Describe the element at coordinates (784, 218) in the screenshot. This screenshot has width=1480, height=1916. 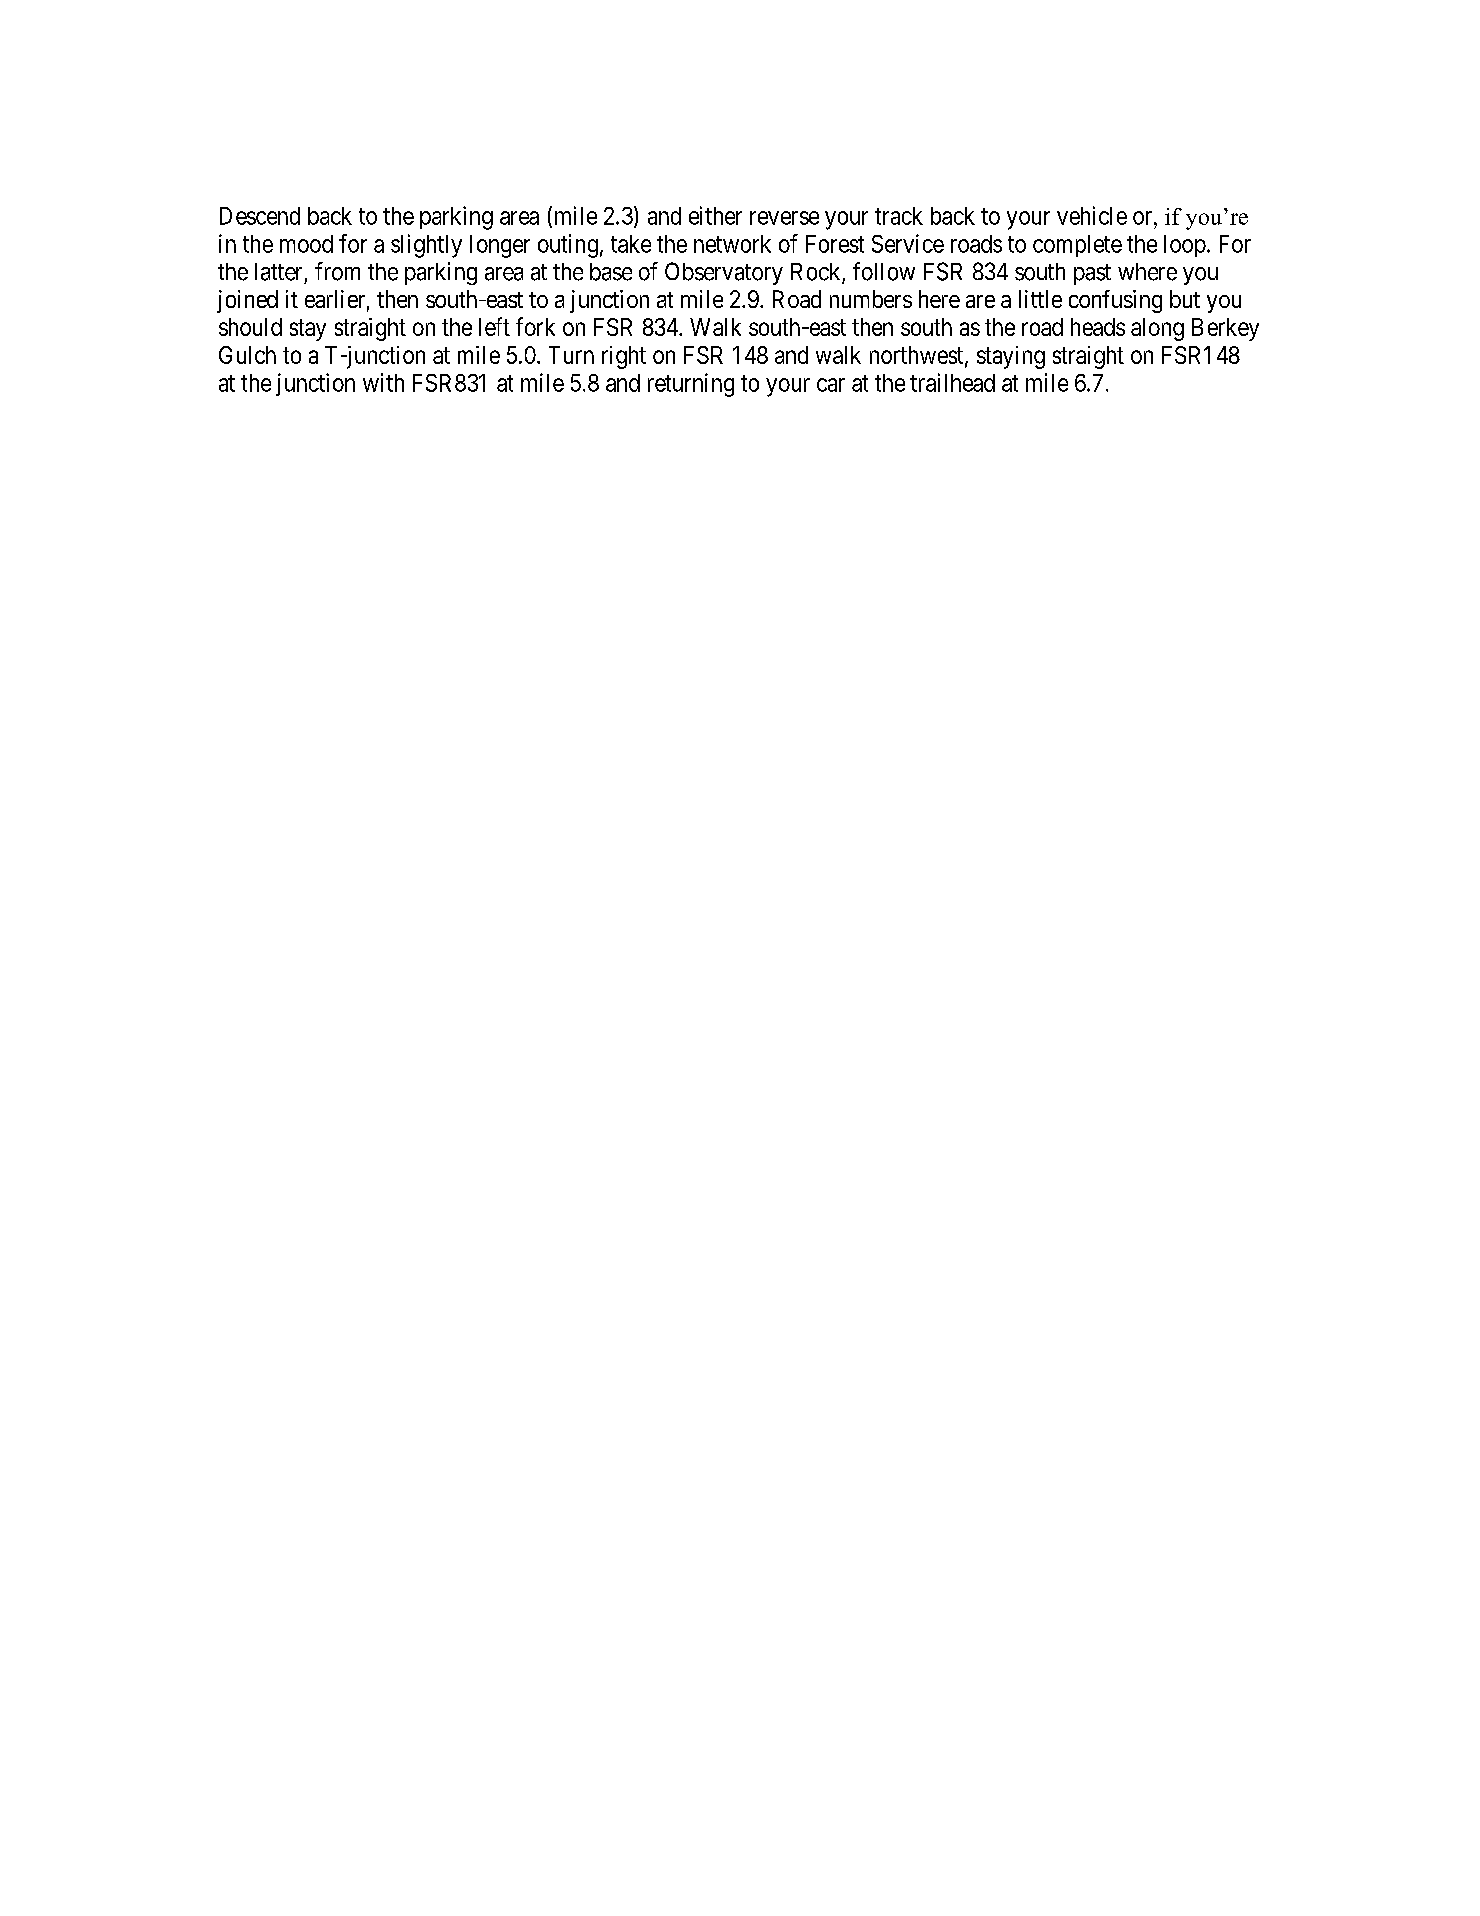
I see `reverse` at that location.
